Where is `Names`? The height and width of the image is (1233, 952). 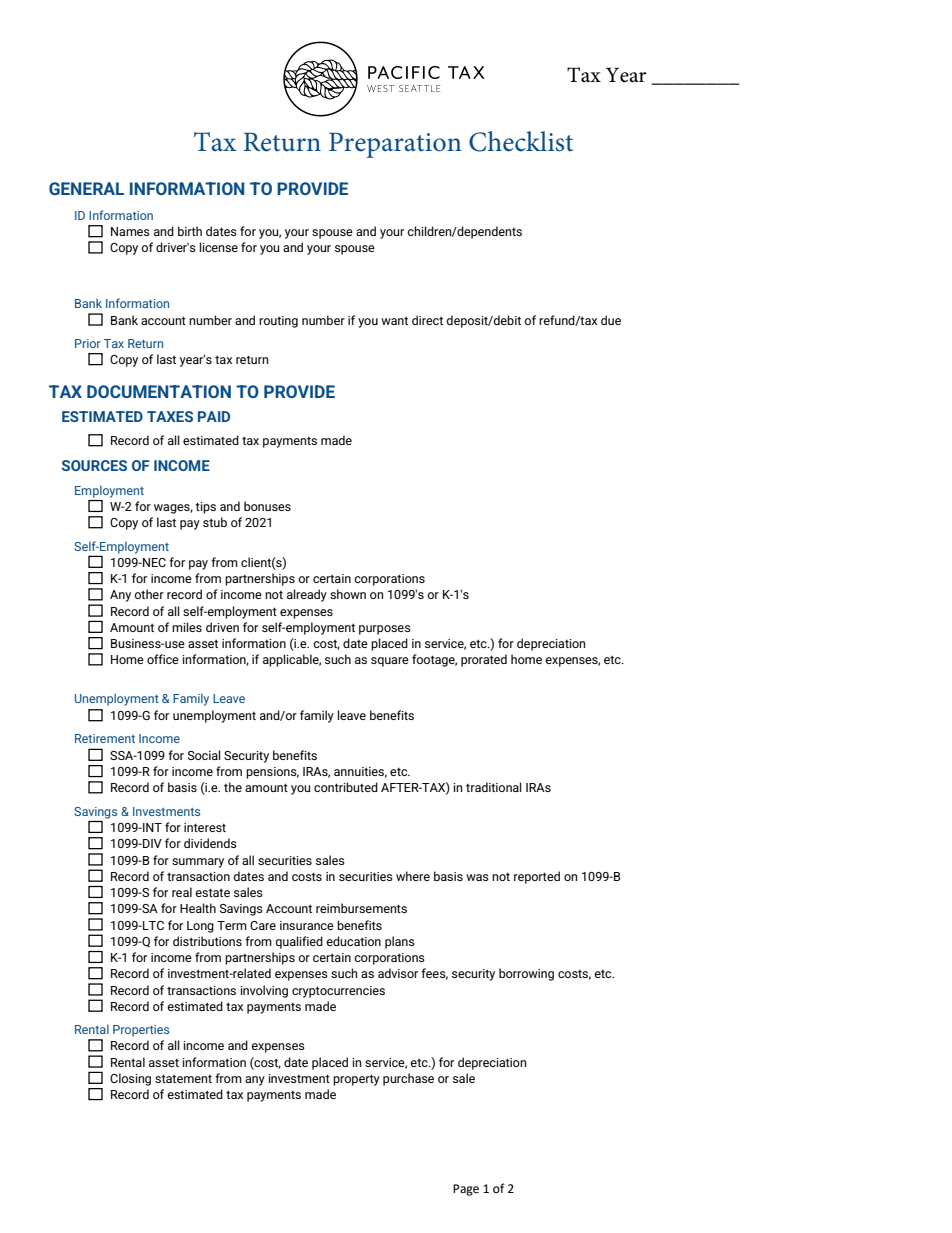
Names is located at coordinates (130, 231).
